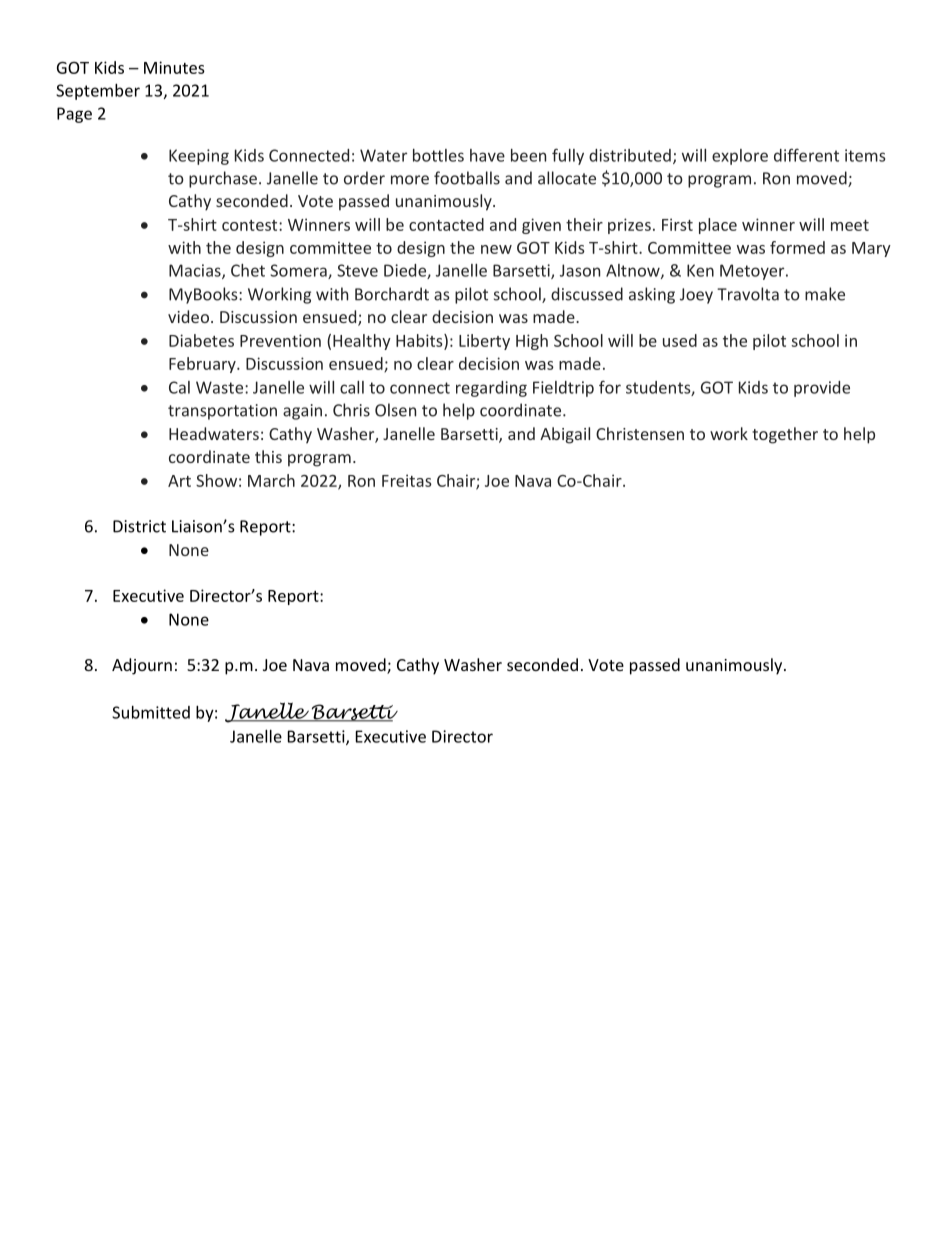 This screenshot has height=1233, width=952. What do you see at coordinates (748, 294) in the screenshot?
I see `Travolta` at bounding box center [748, 294].
